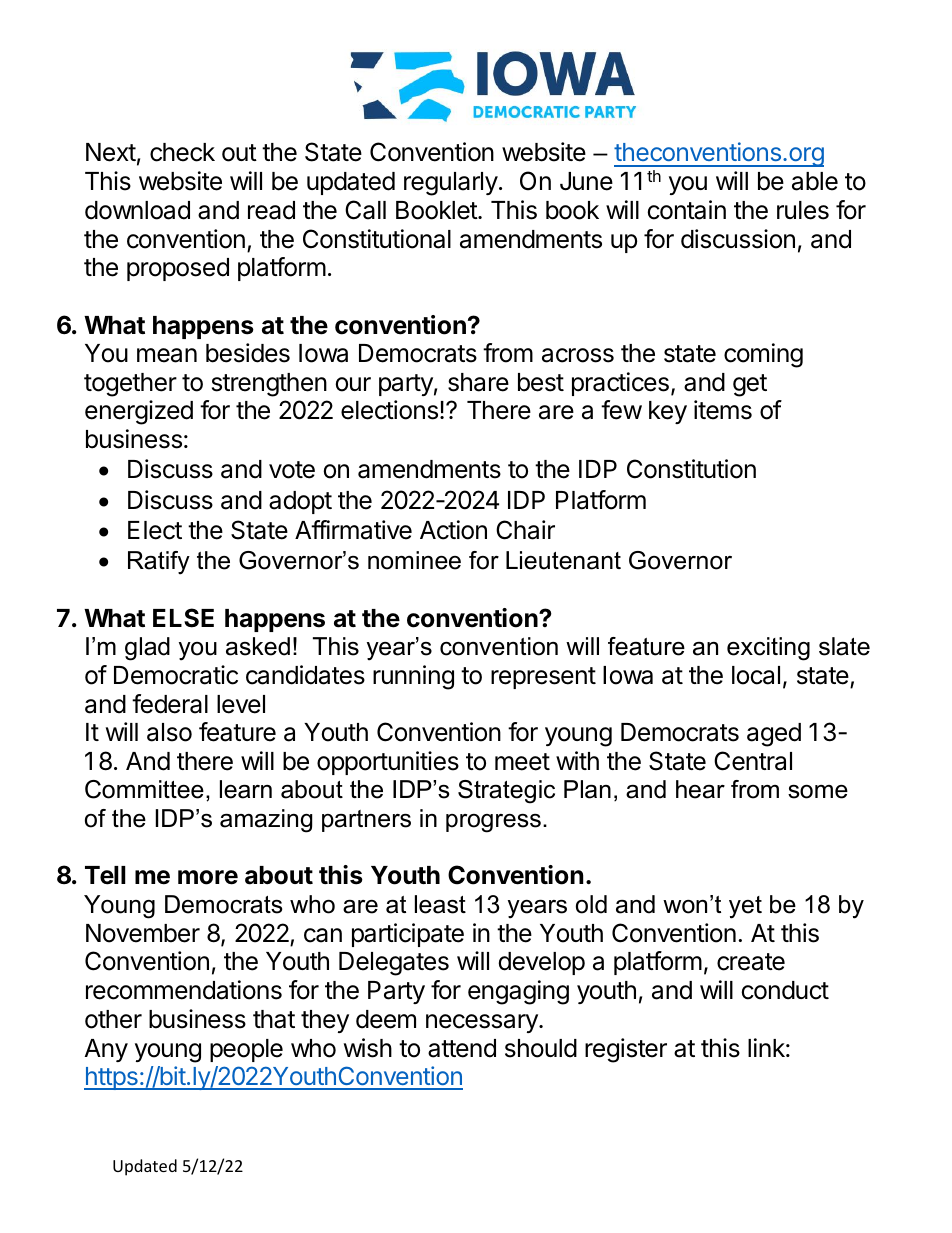 This page has width=952, height=1233. Describe the element at coordinates (815, 181) in the page. I see `able` at that location.
